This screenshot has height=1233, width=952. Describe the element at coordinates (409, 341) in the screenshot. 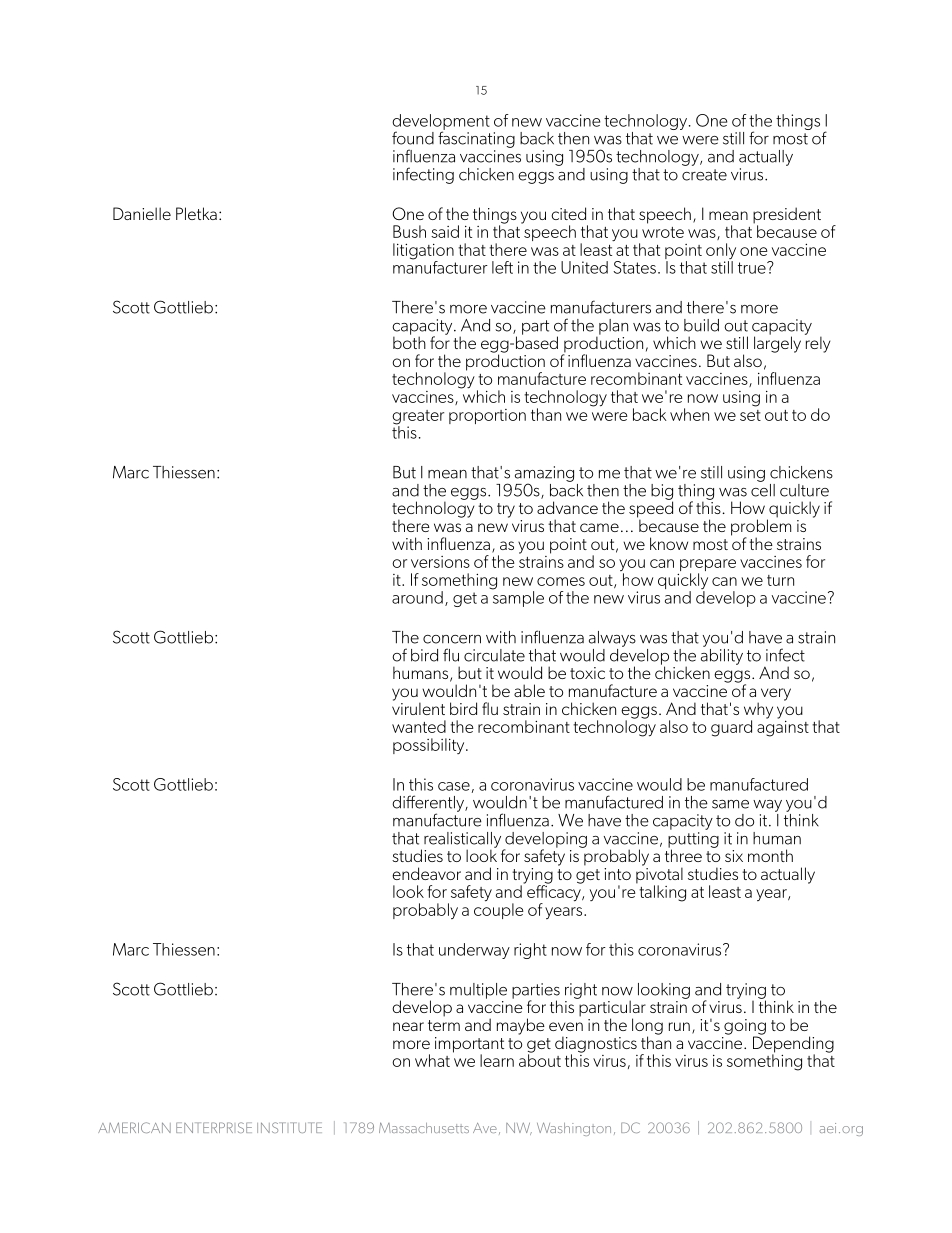

I see `both` at that location.
